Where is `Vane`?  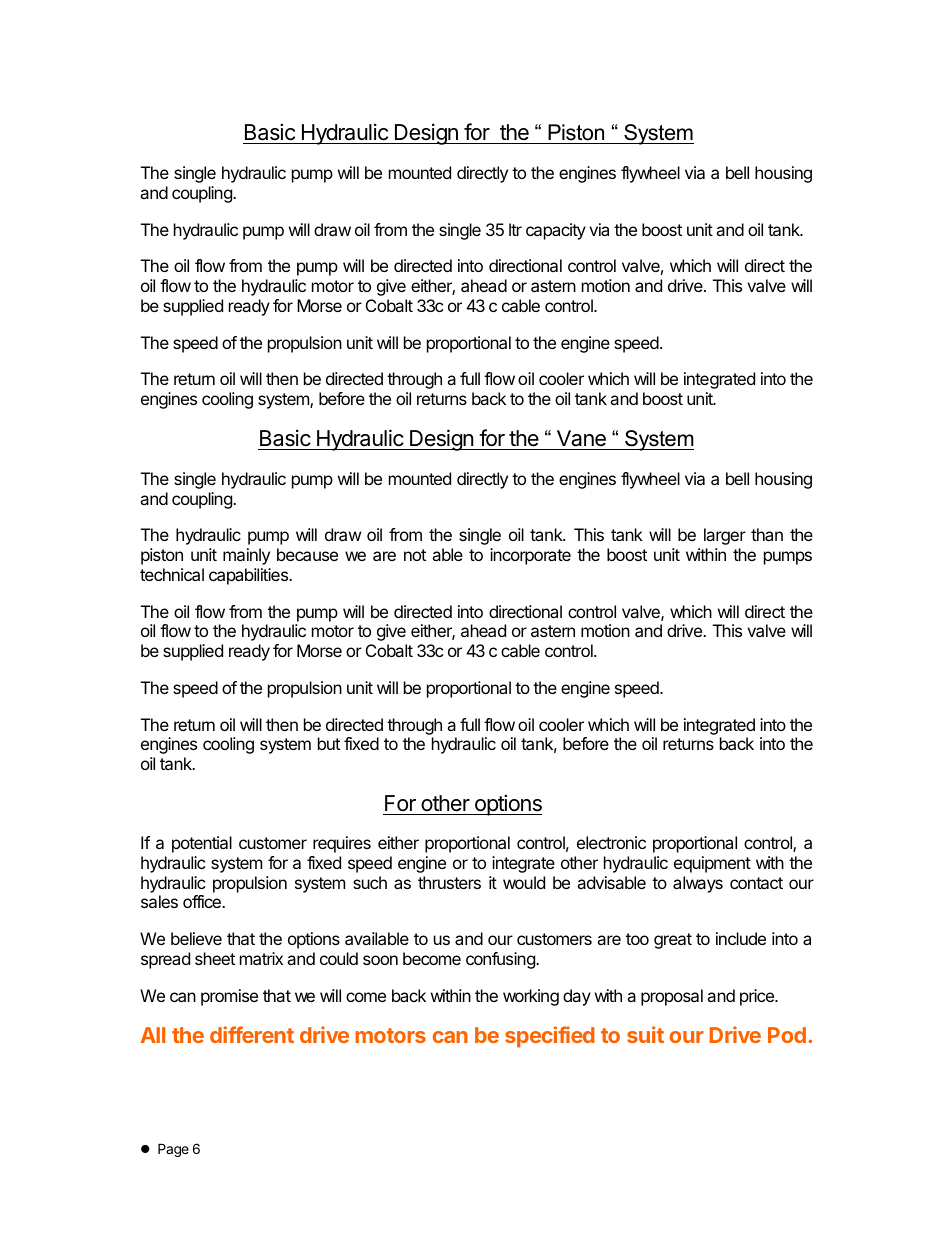 Vane is located at coordinates (581, 438).
